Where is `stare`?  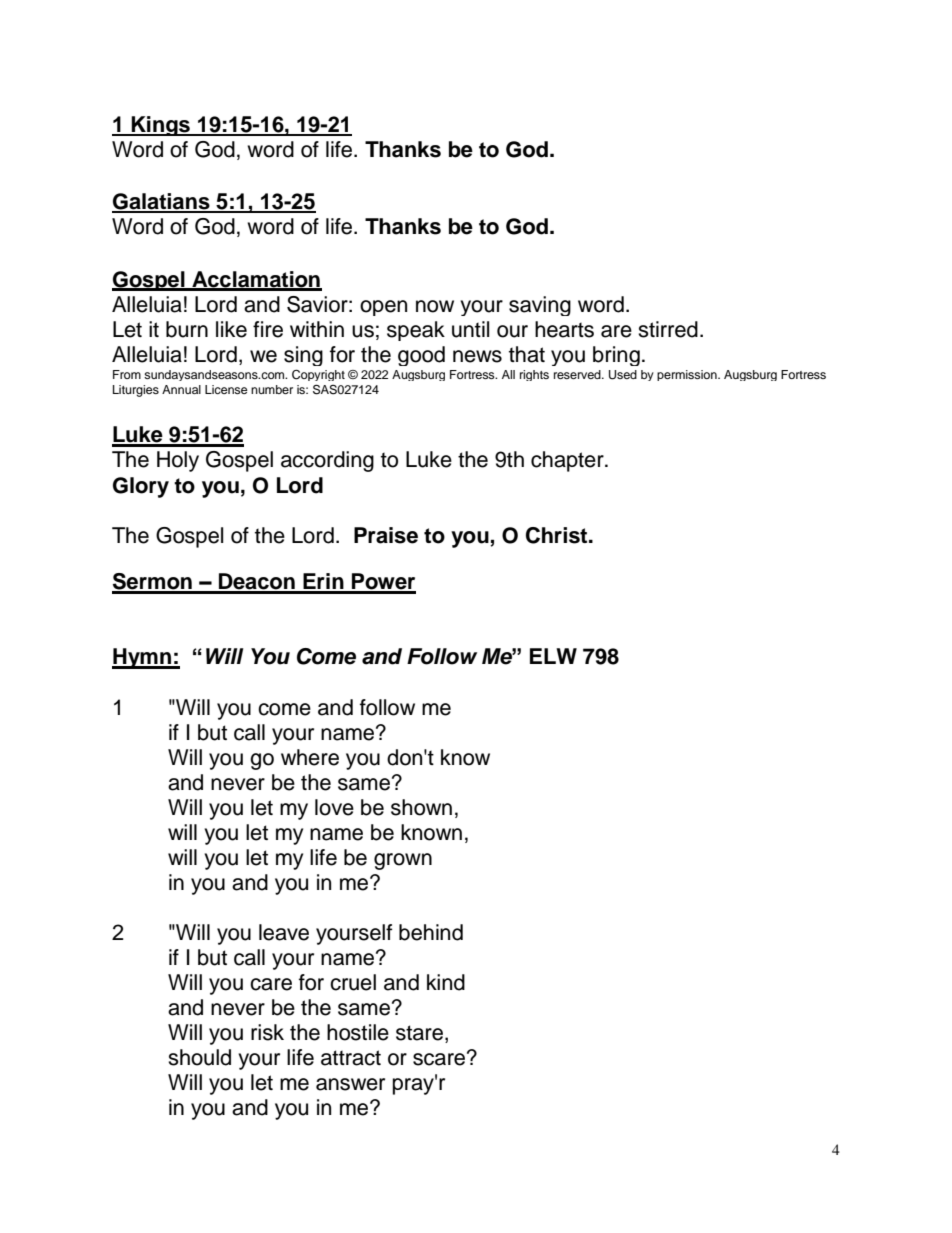
stare is located at coordinates (419, 1033).
